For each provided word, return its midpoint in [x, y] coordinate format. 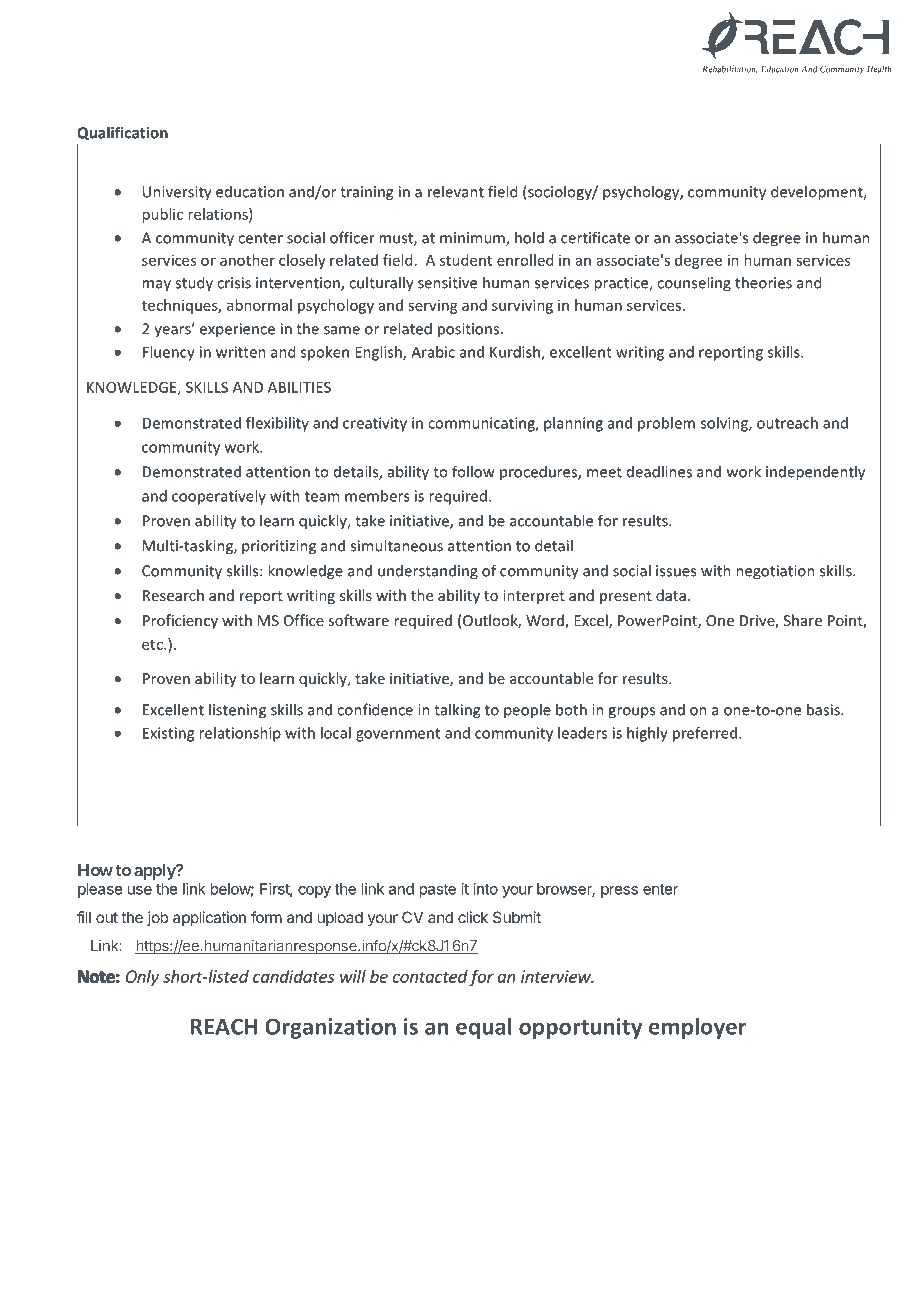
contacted [430, 976]
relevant [456, 191]
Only [142, 978]
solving [725, 424]
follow [473, 471]
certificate [595, 237]
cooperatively [219, 497]
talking [457, 711]
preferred [705, 734]
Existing [168, 734]
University [177, 193]
